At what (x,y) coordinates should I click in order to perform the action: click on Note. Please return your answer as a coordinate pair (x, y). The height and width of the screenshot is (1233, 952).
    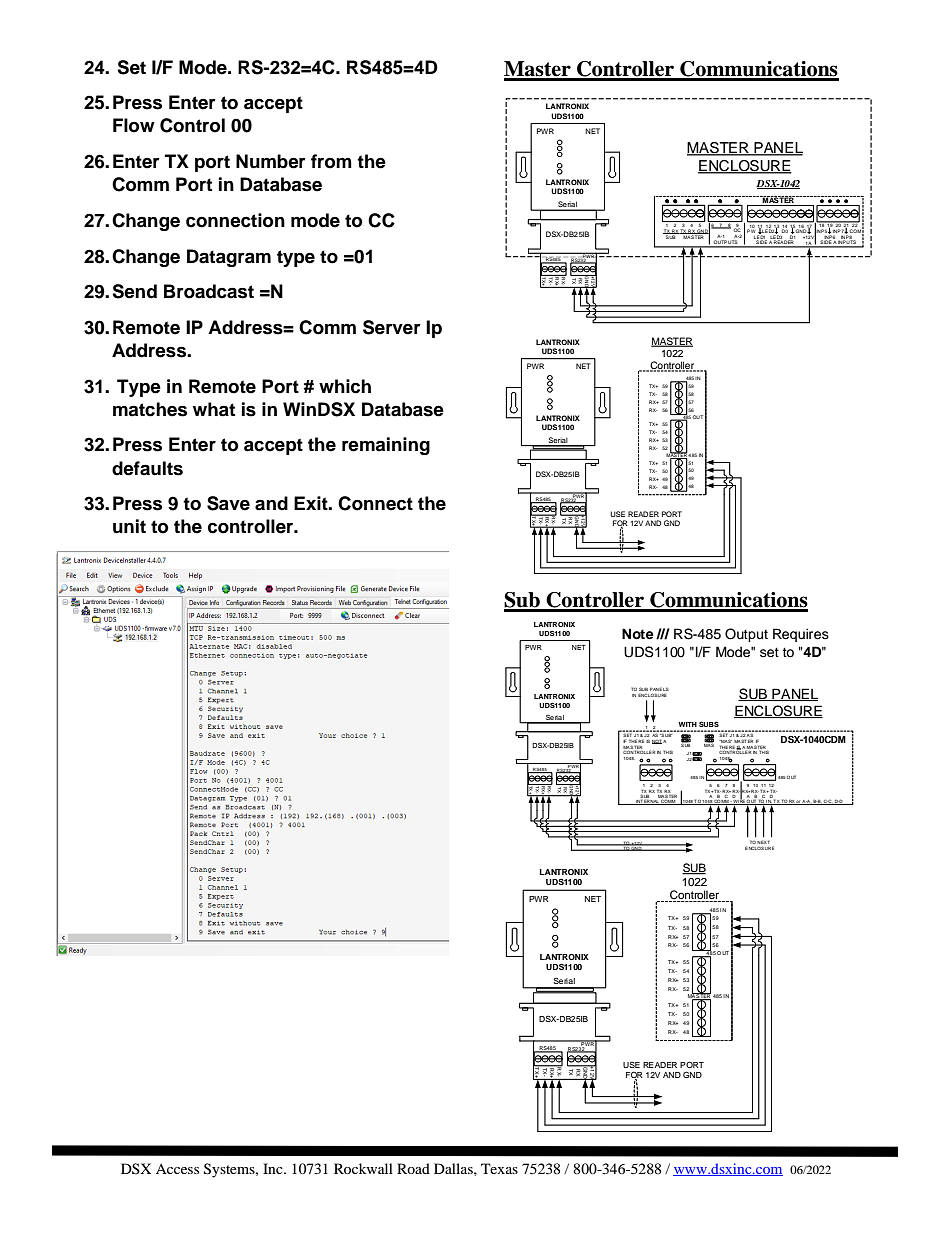
    Looking at the image, I should click on (638, 634).
